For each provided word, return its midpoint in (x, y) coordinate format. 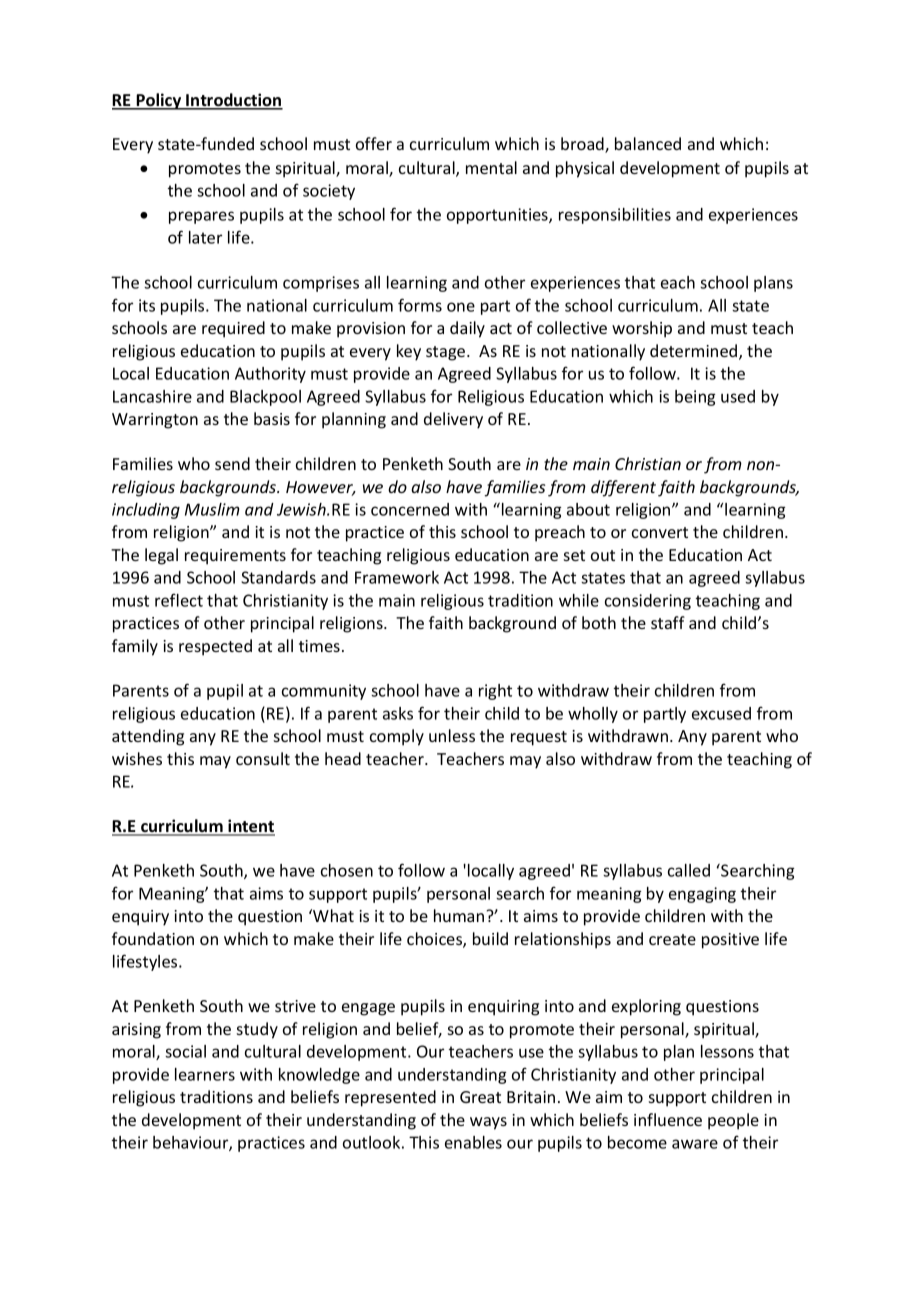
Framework (397, 577)
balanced (648, 143)
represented (390, 1098)
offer (374, 143)
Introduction (233, 101)
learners (205, 1074)
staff (668, 622)
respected (215, 647)
